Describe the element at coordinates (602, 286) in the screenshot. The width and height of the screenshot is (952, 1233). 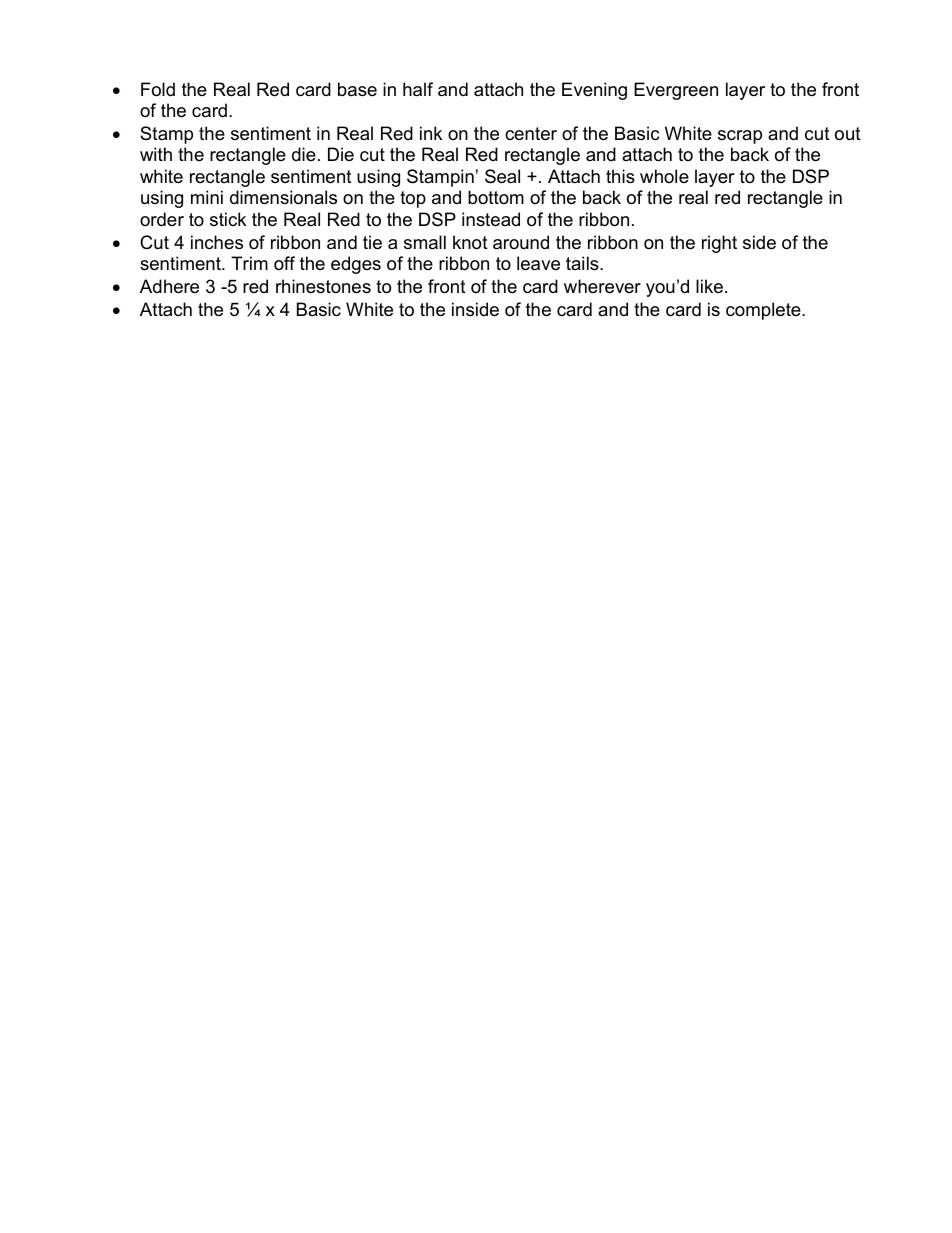
I see `wherever` at that location.
